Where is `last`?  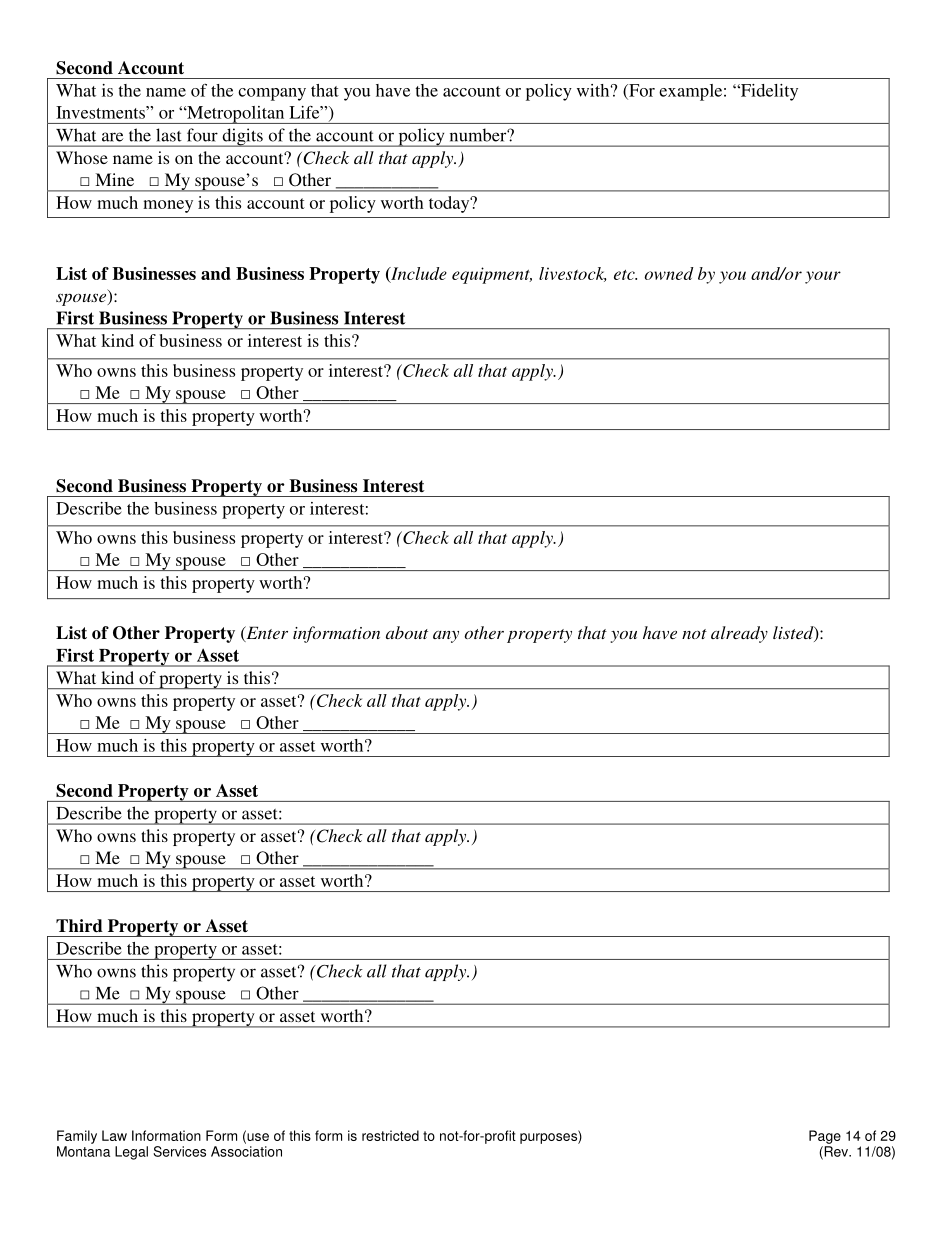
last is located at coordinates (169, 135).
